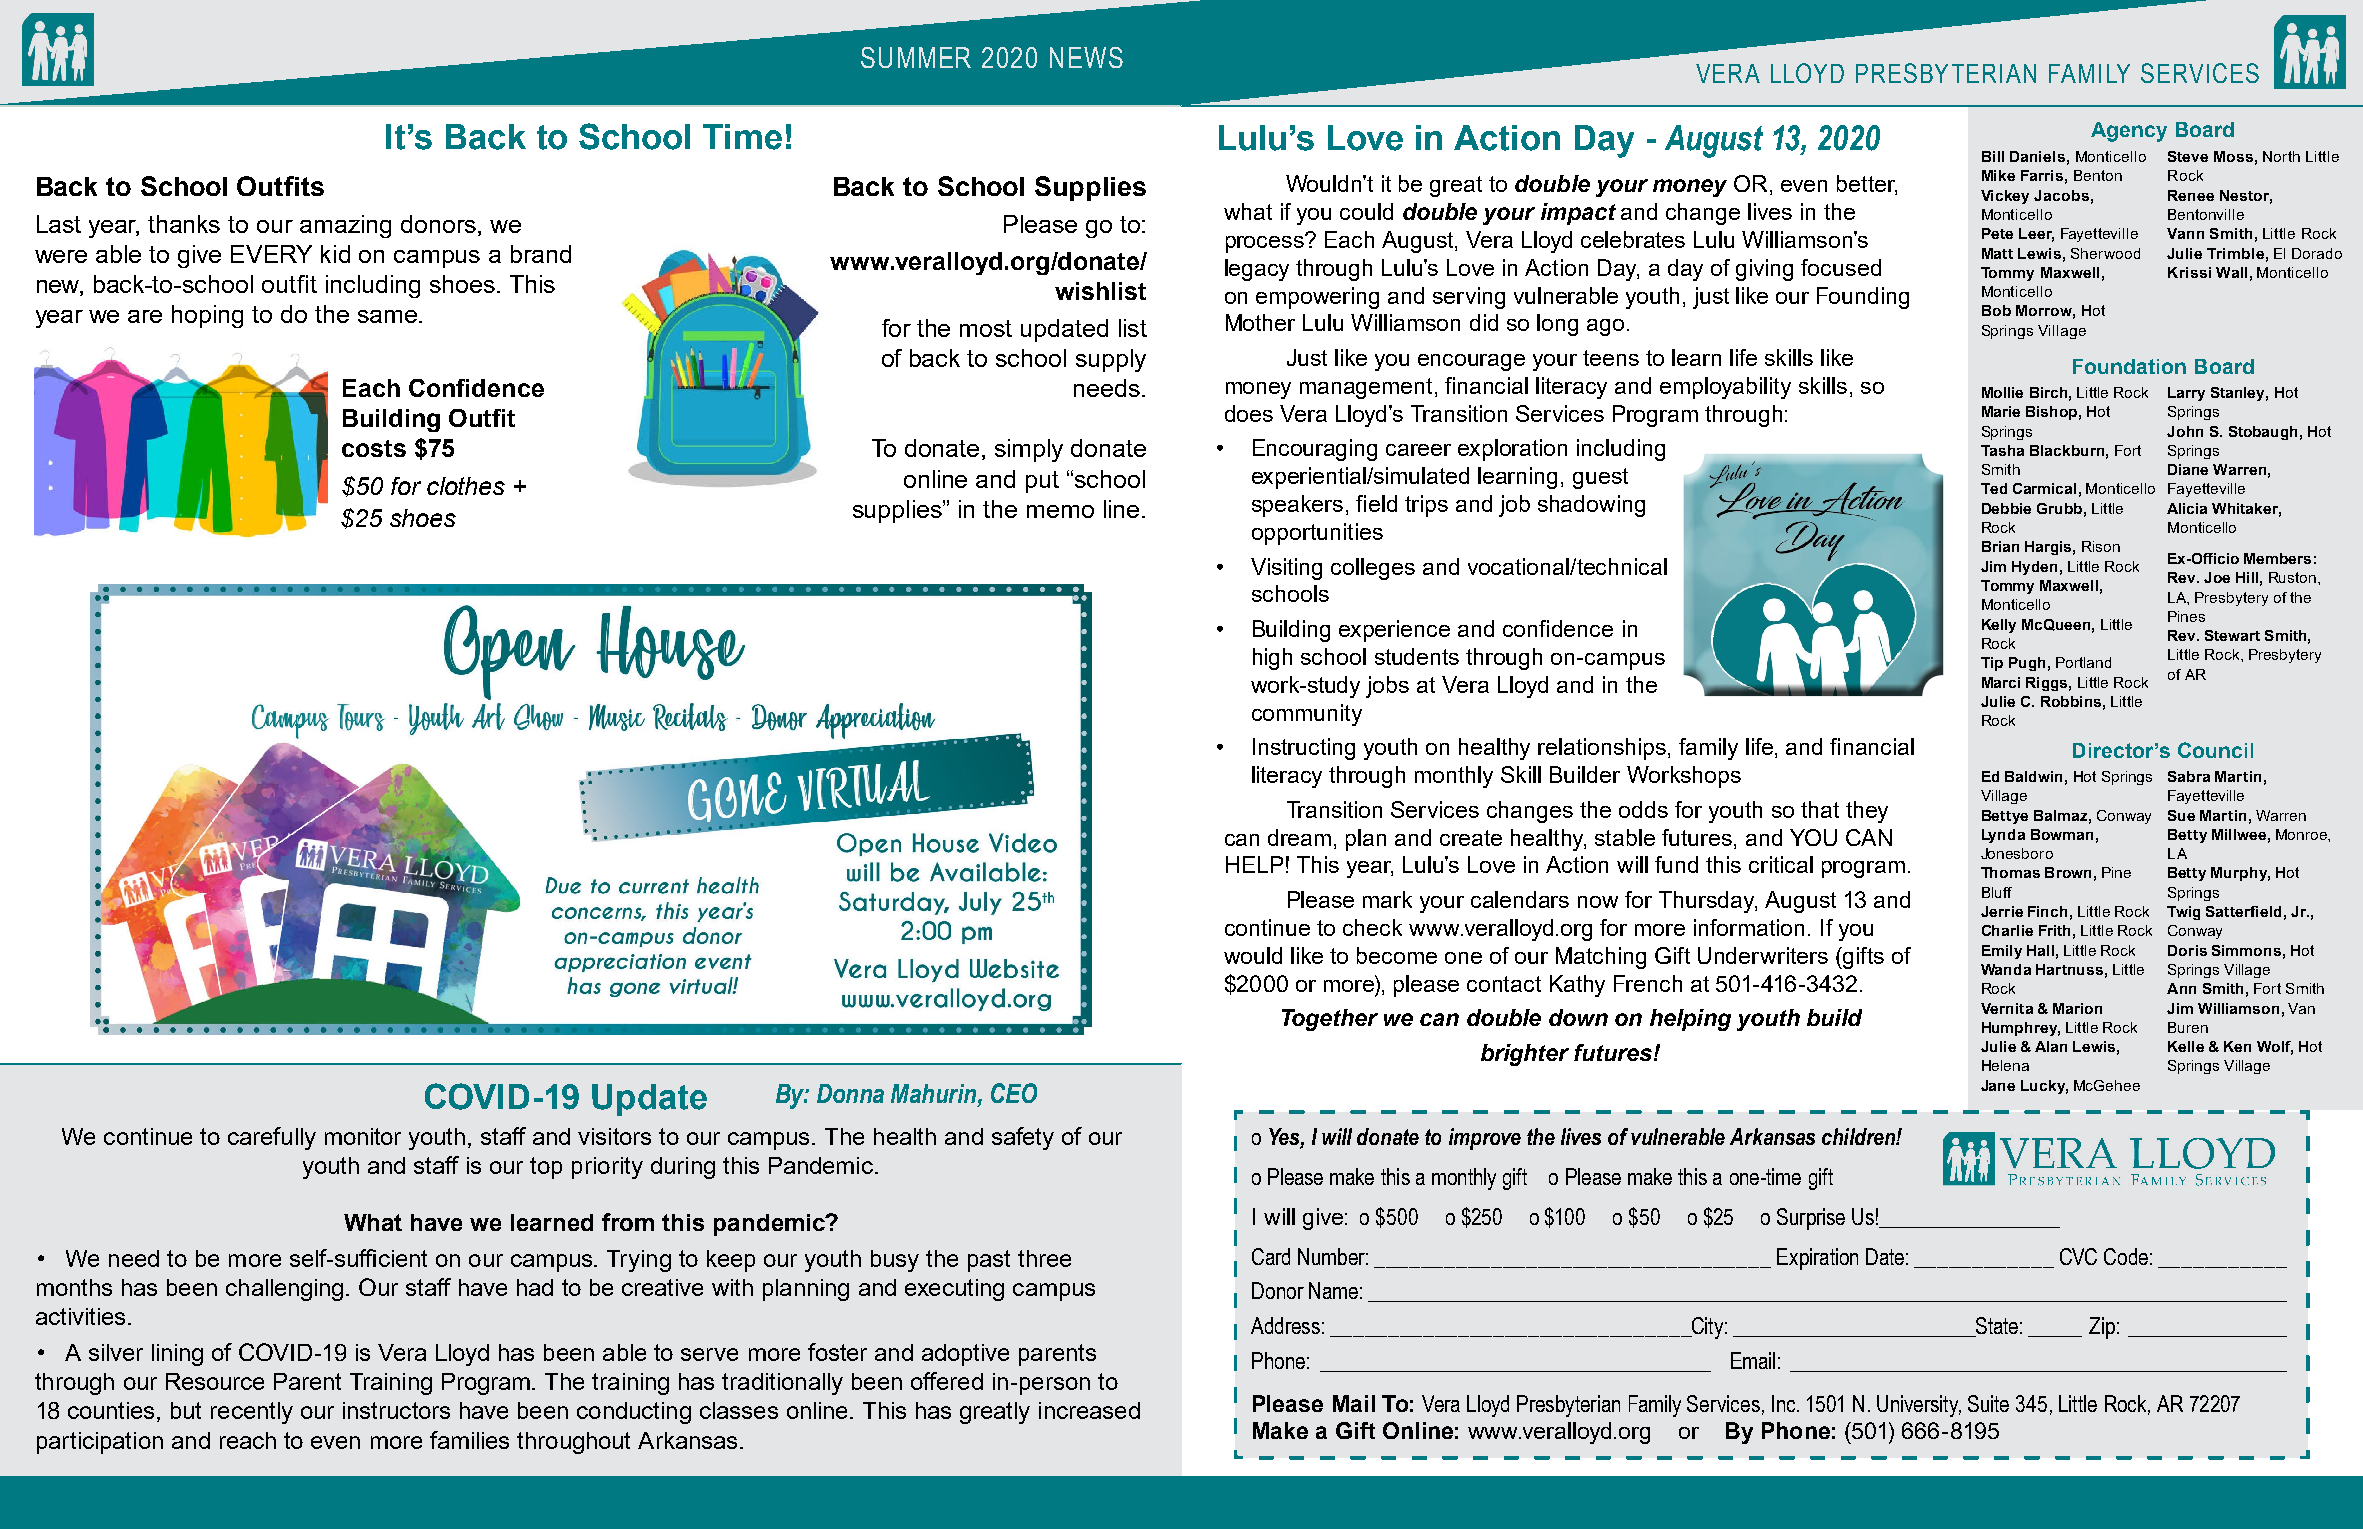 This image has width=2363, height=1529. I want to click on instructors, so click(396, 1410).
